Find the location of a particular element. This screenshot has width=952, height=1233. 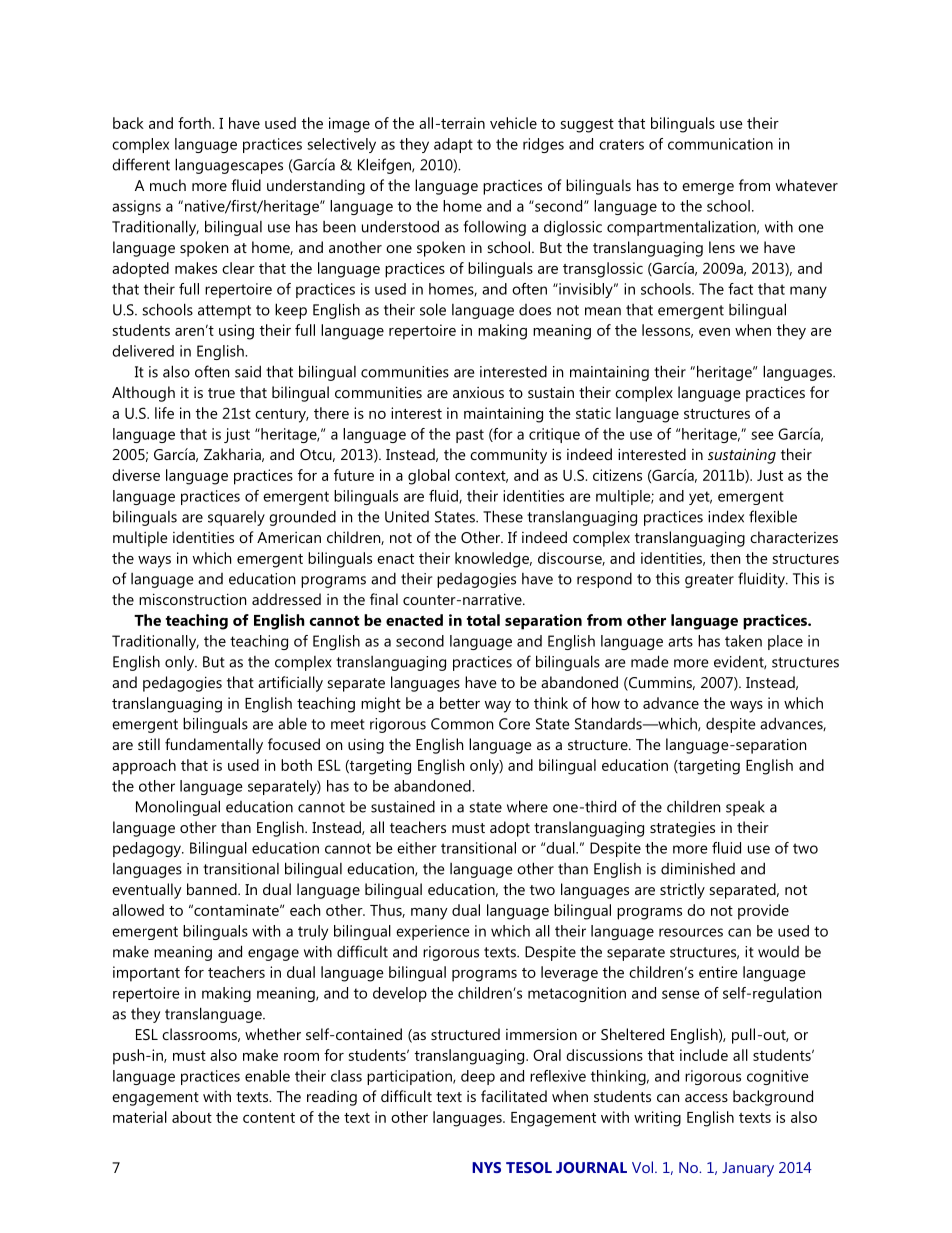

squarely is located at coordinates (236, 518).
